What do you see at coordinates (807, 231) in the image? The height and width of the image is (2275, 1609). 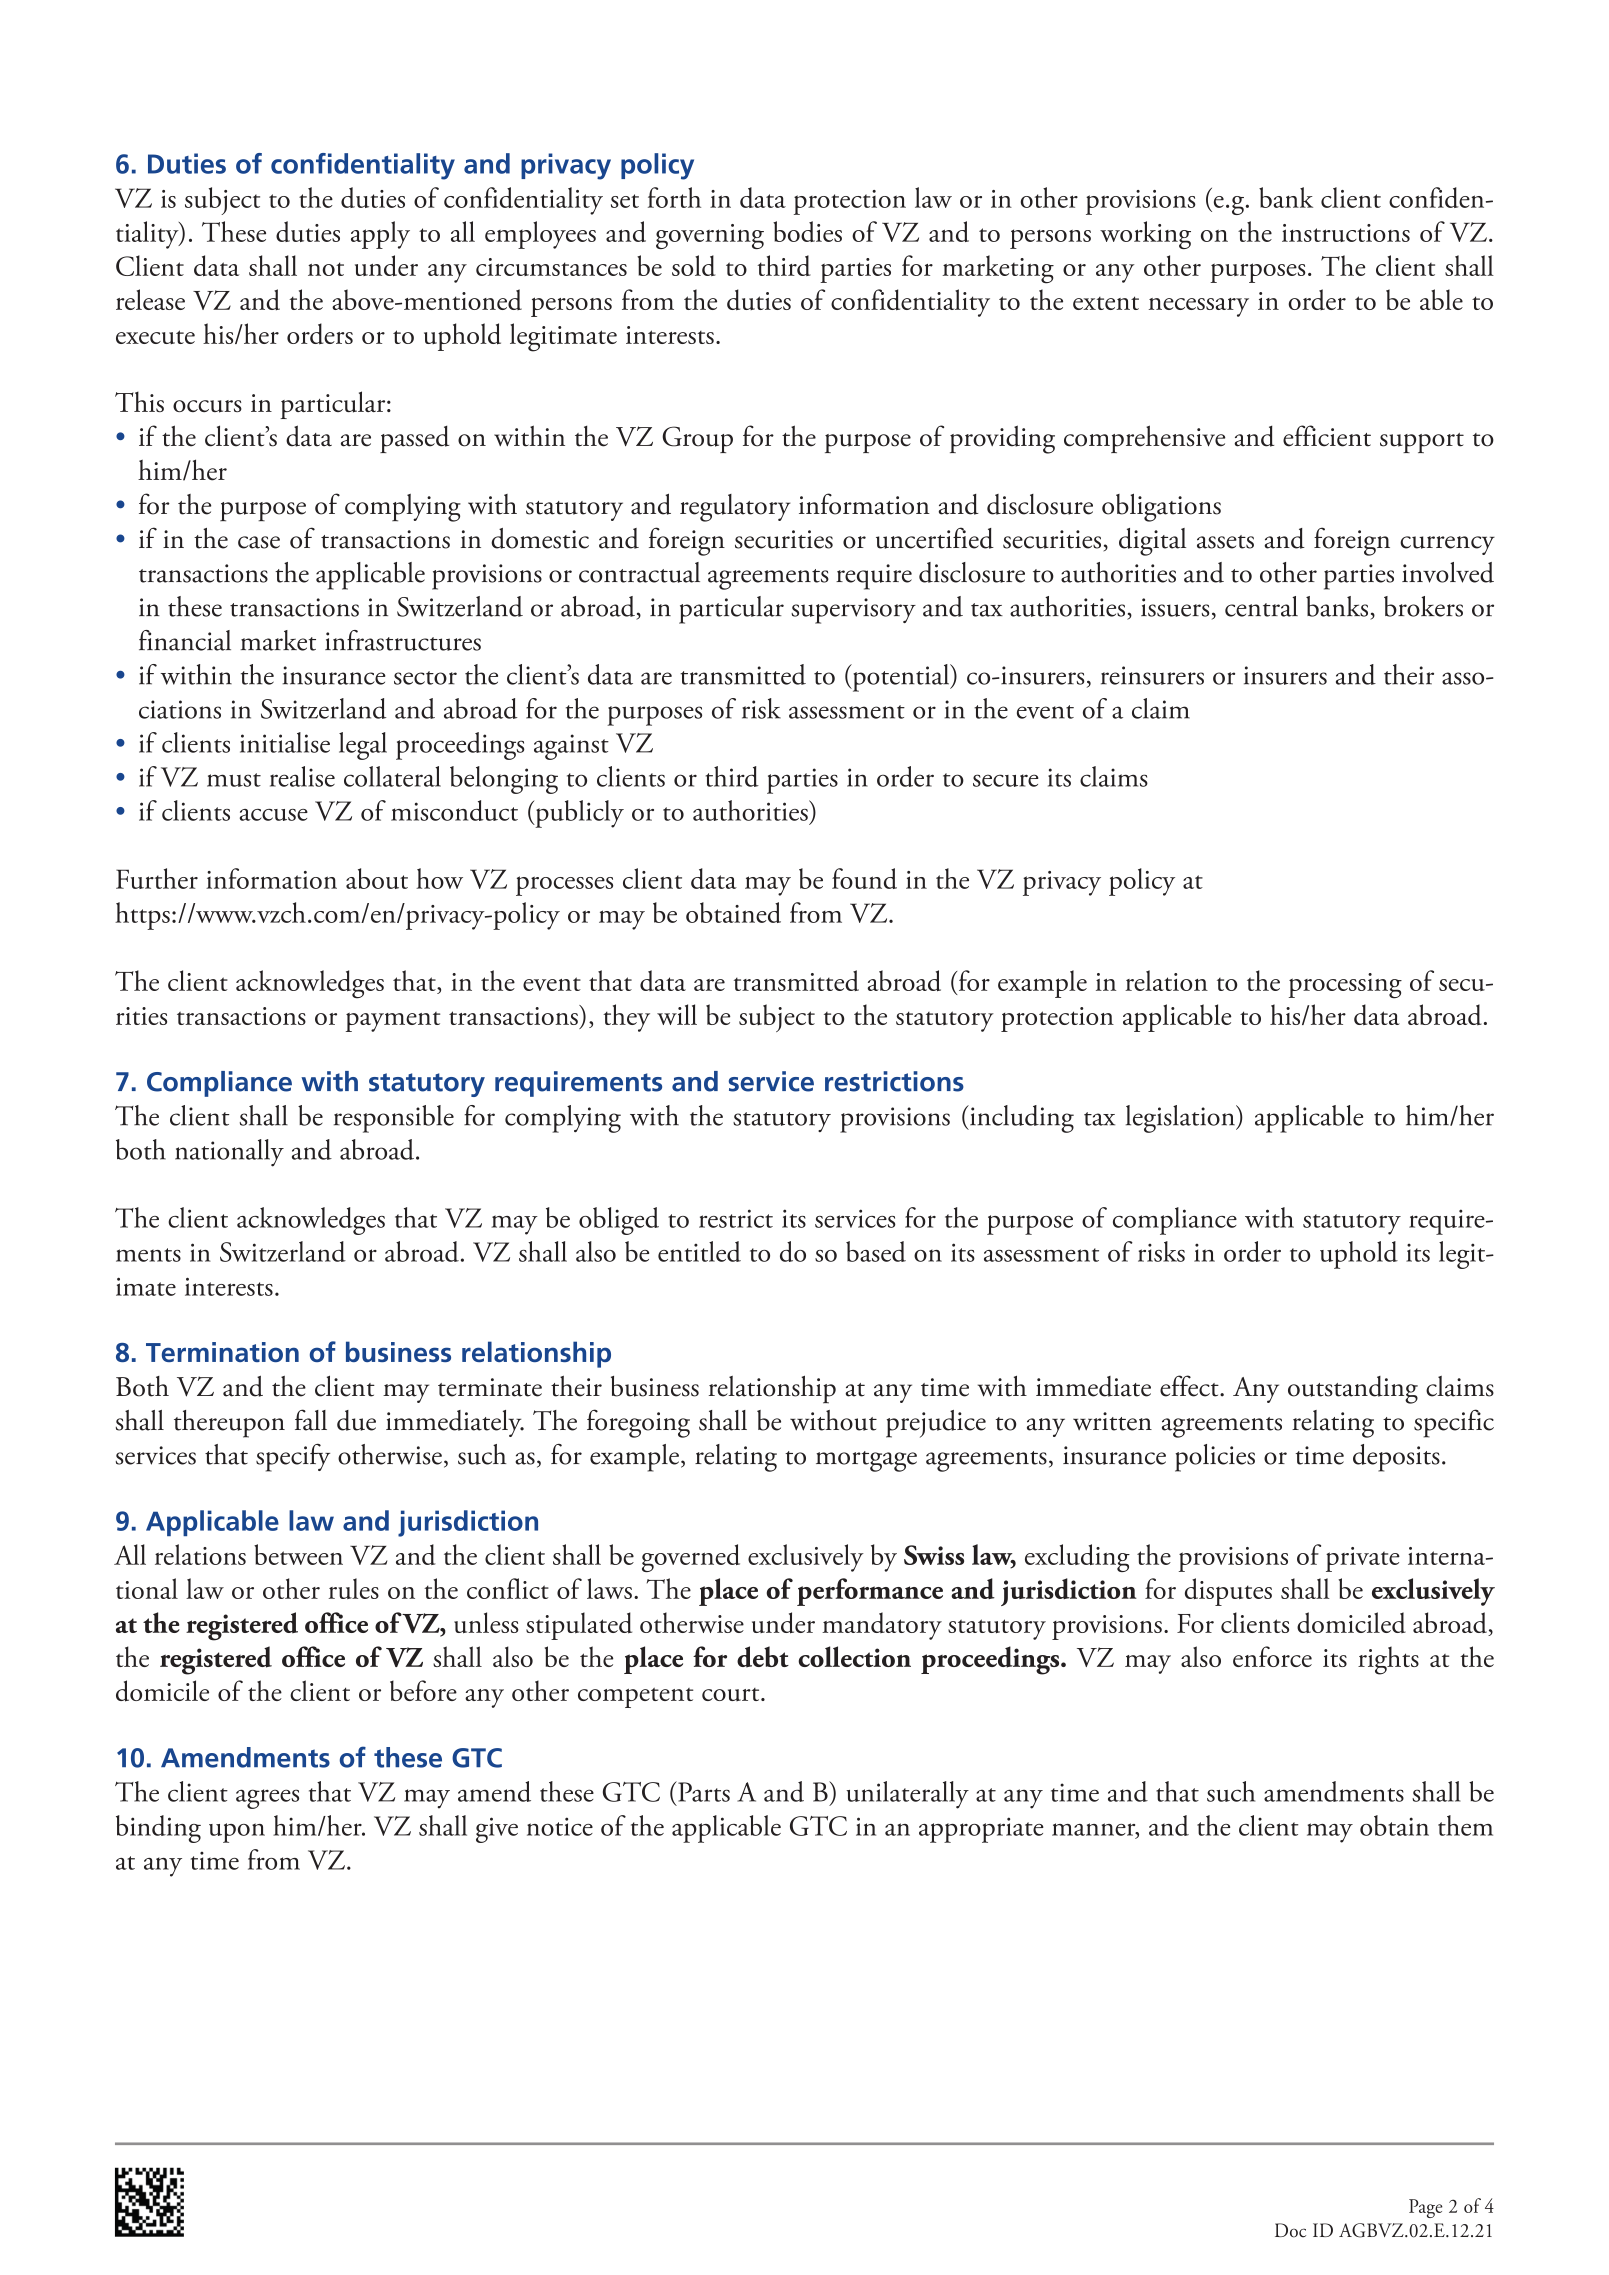 I see `bodies` at bounding box center [807, 231].
